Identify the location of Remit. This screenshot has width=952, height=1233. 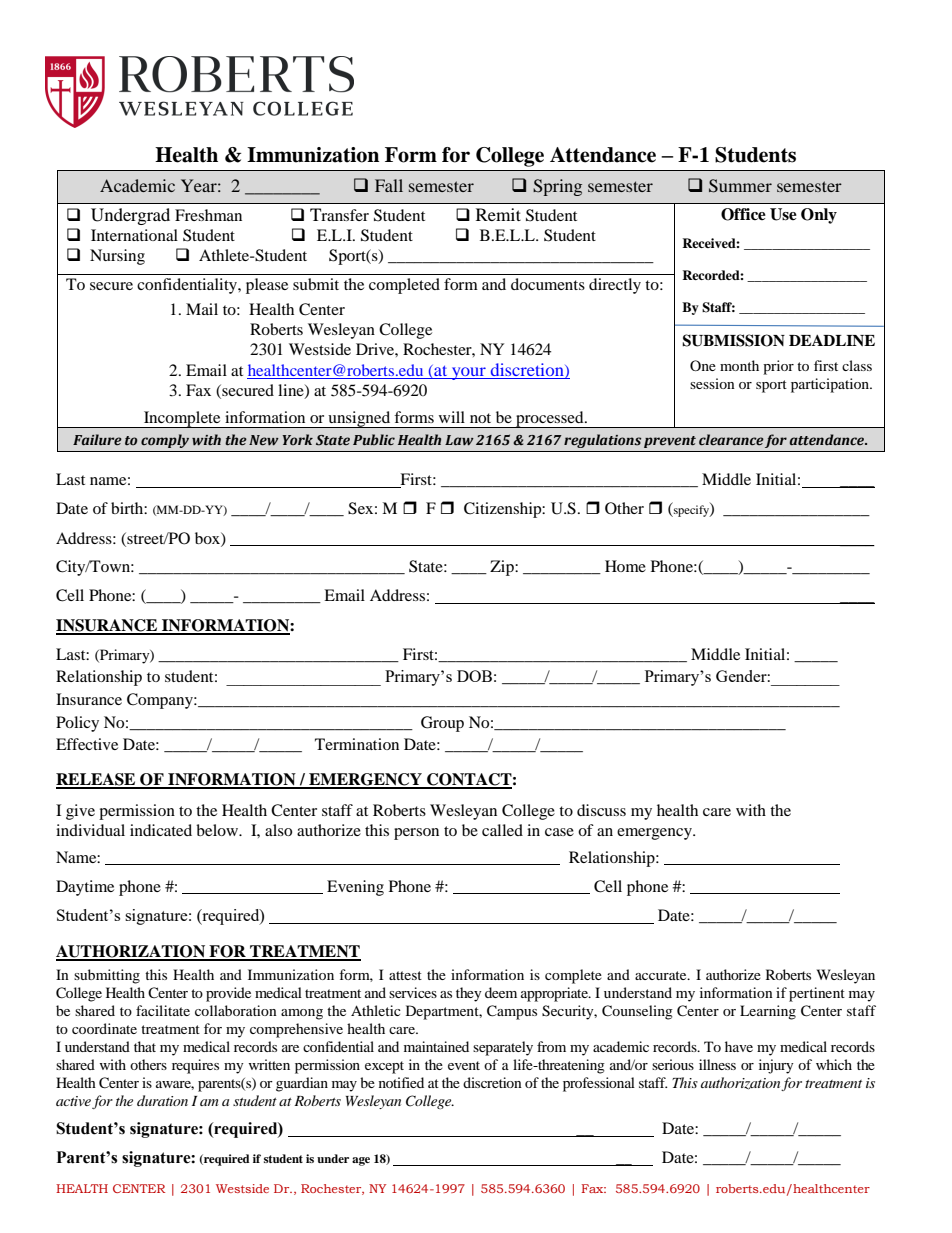
(498, 214).
